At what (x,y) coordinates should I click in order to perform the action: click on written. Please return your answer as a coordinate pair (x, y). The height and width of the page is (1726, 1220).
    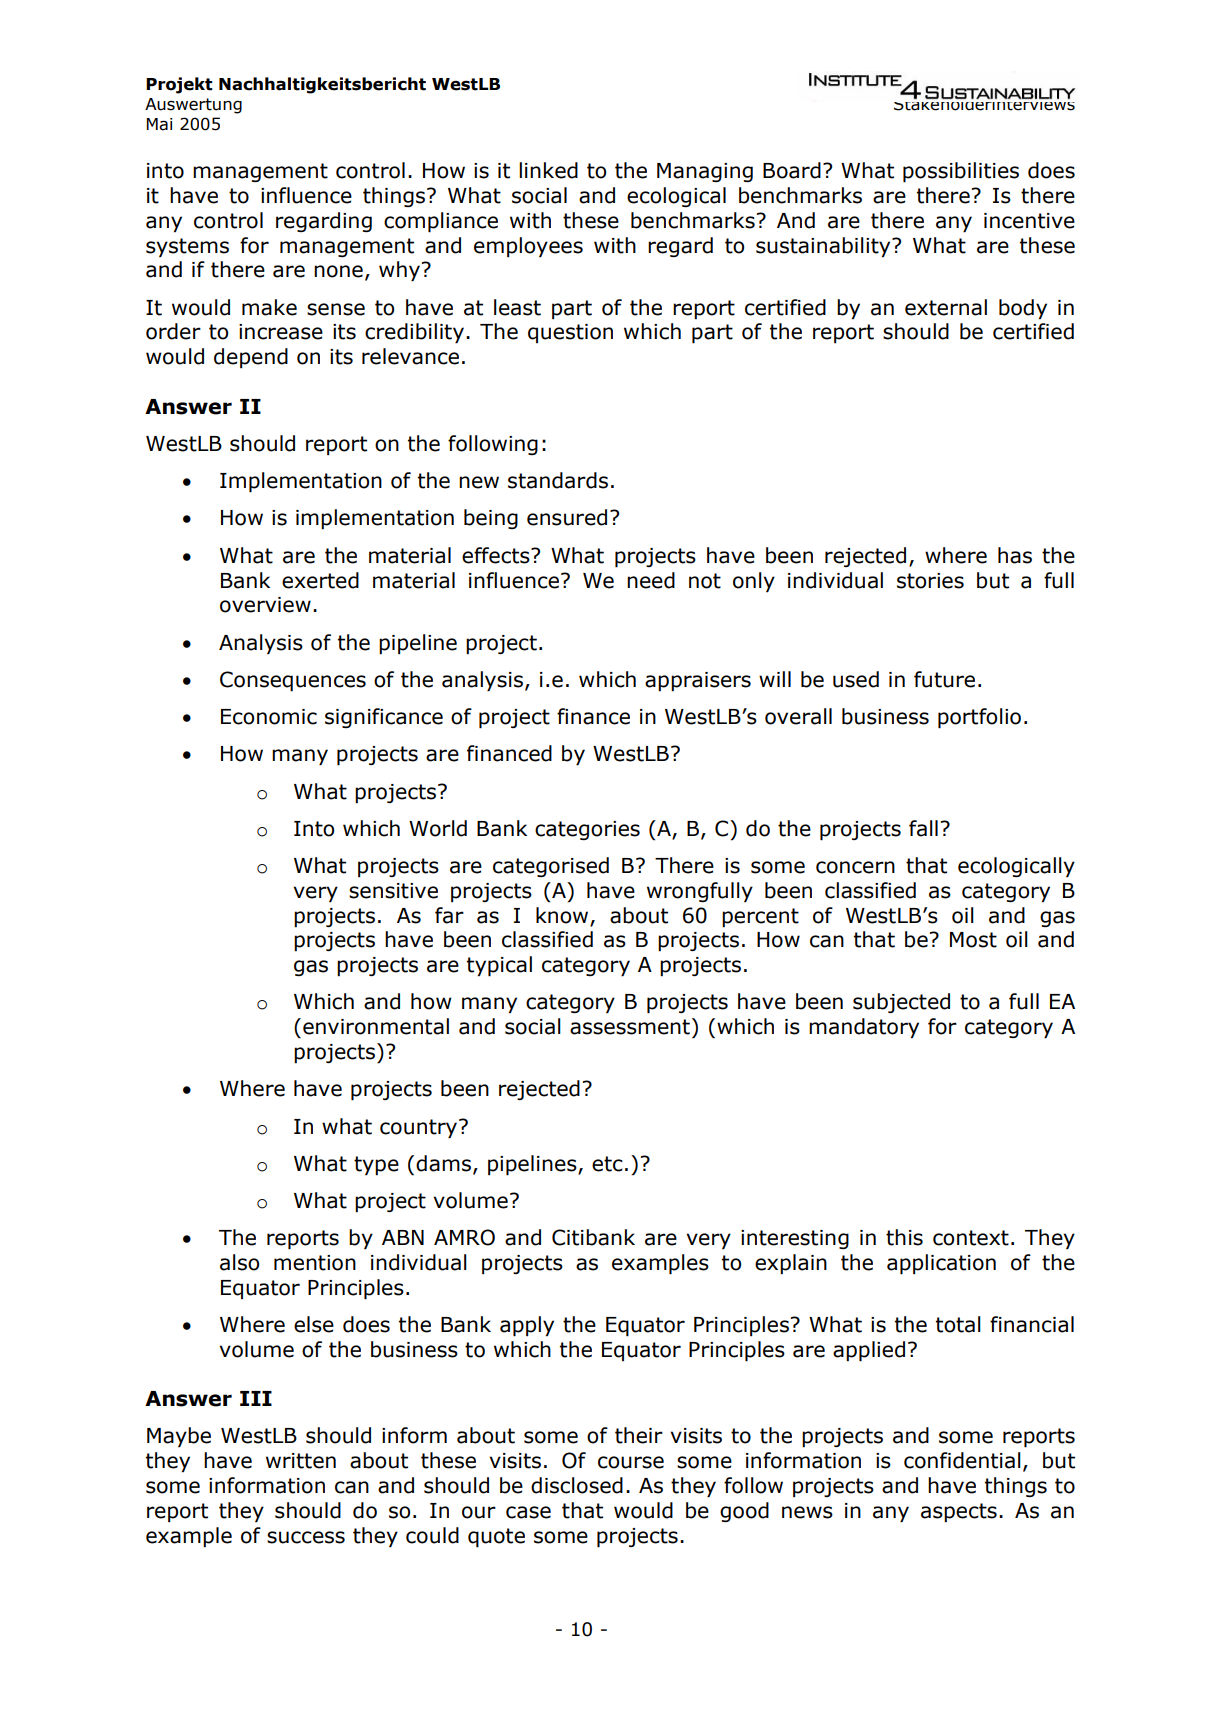
    Looking at the image, I should click on (301, 1461).
